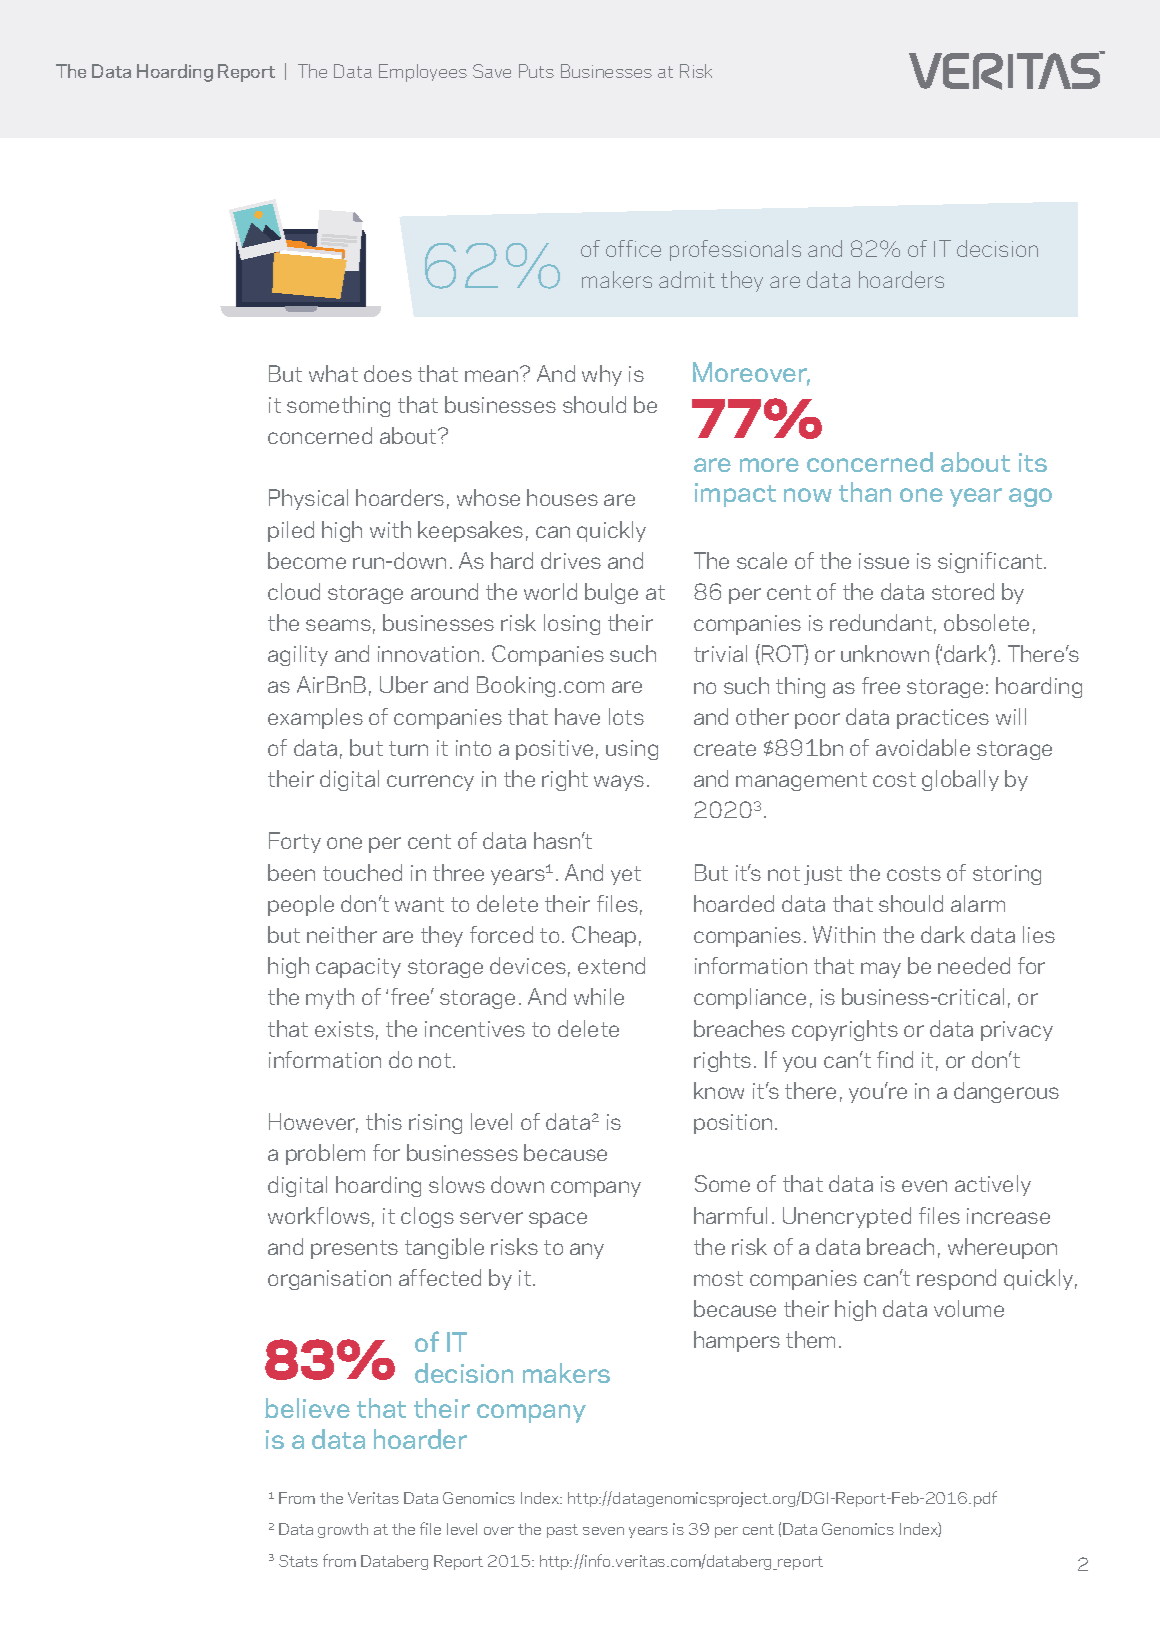 The image size is (1160, 1641). I want to click on seams, so click(338, 625).
